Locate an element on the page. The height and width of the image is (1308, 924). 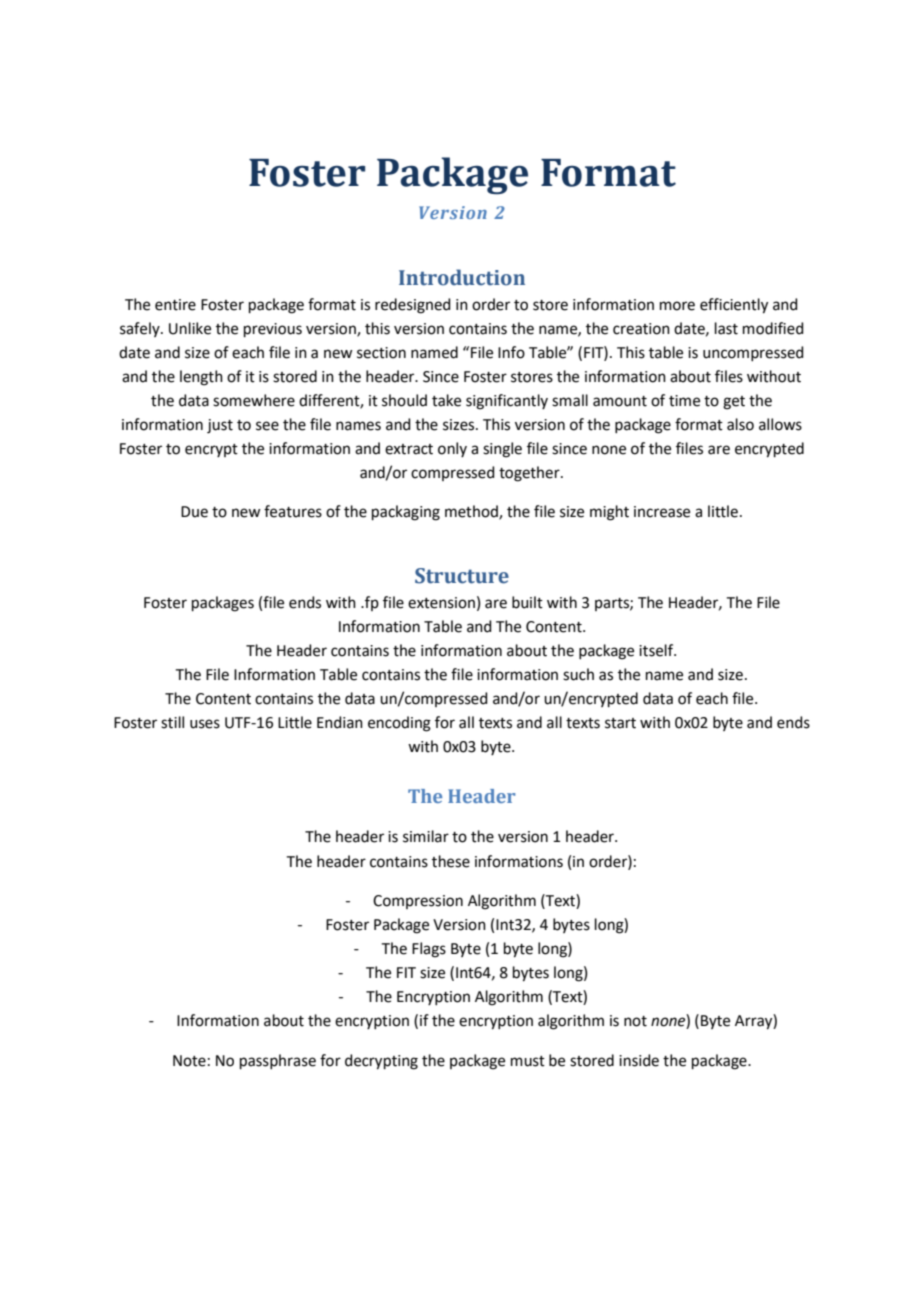
uses is located at coordinates (205, 724).
